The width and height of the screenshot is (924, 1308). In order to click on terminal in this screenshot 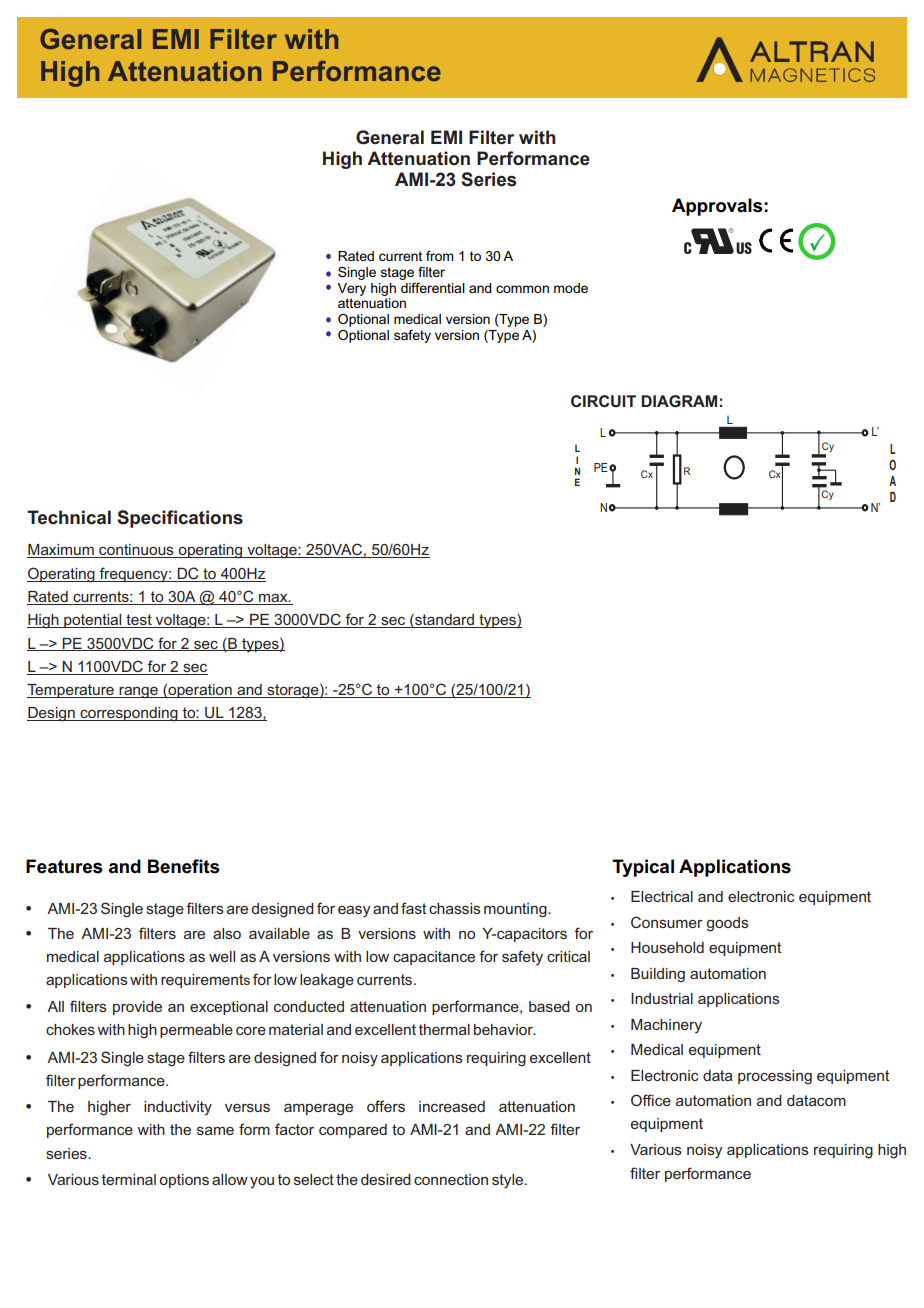, I will do `click(129, 1179)`.
